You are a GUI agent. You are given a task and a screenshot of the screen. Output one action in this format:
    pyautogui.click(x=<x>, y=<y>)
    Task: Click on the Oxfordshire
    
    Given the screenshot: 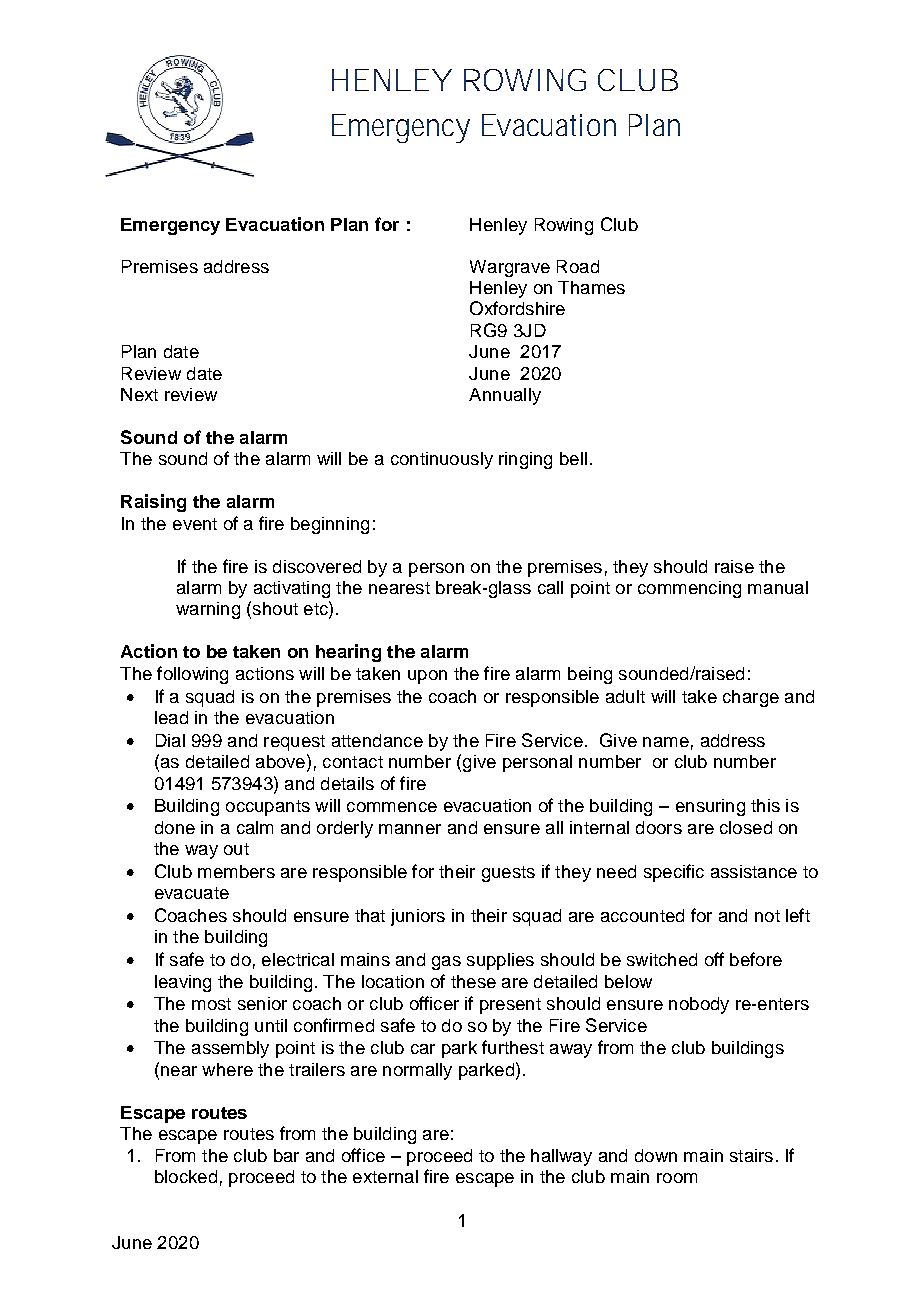 What is the action you would take?
    pyautogui.click(x=517, y=308)
